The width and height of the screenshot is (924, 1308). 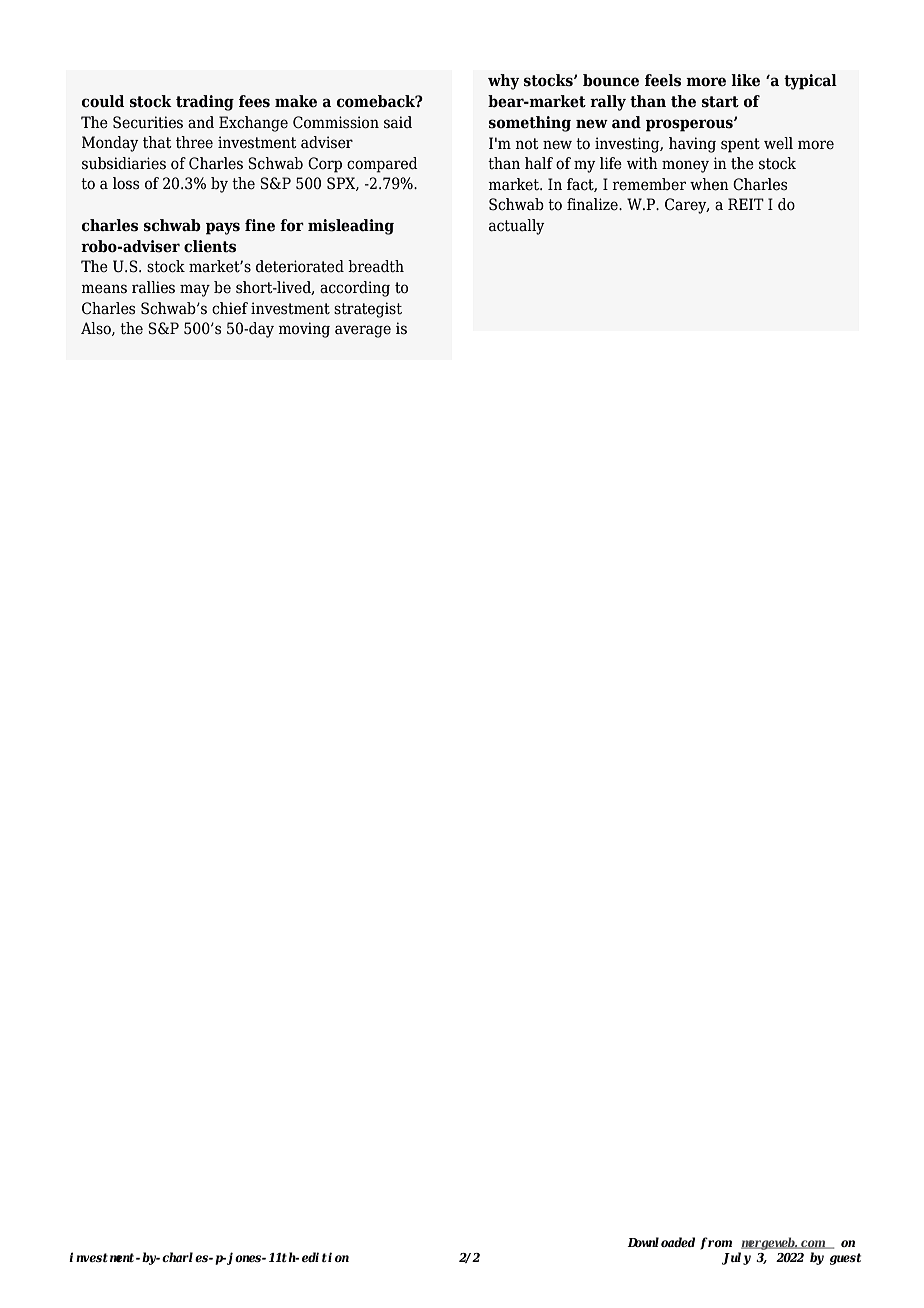 I want to click on strategist, so click(x=368, y=310).
